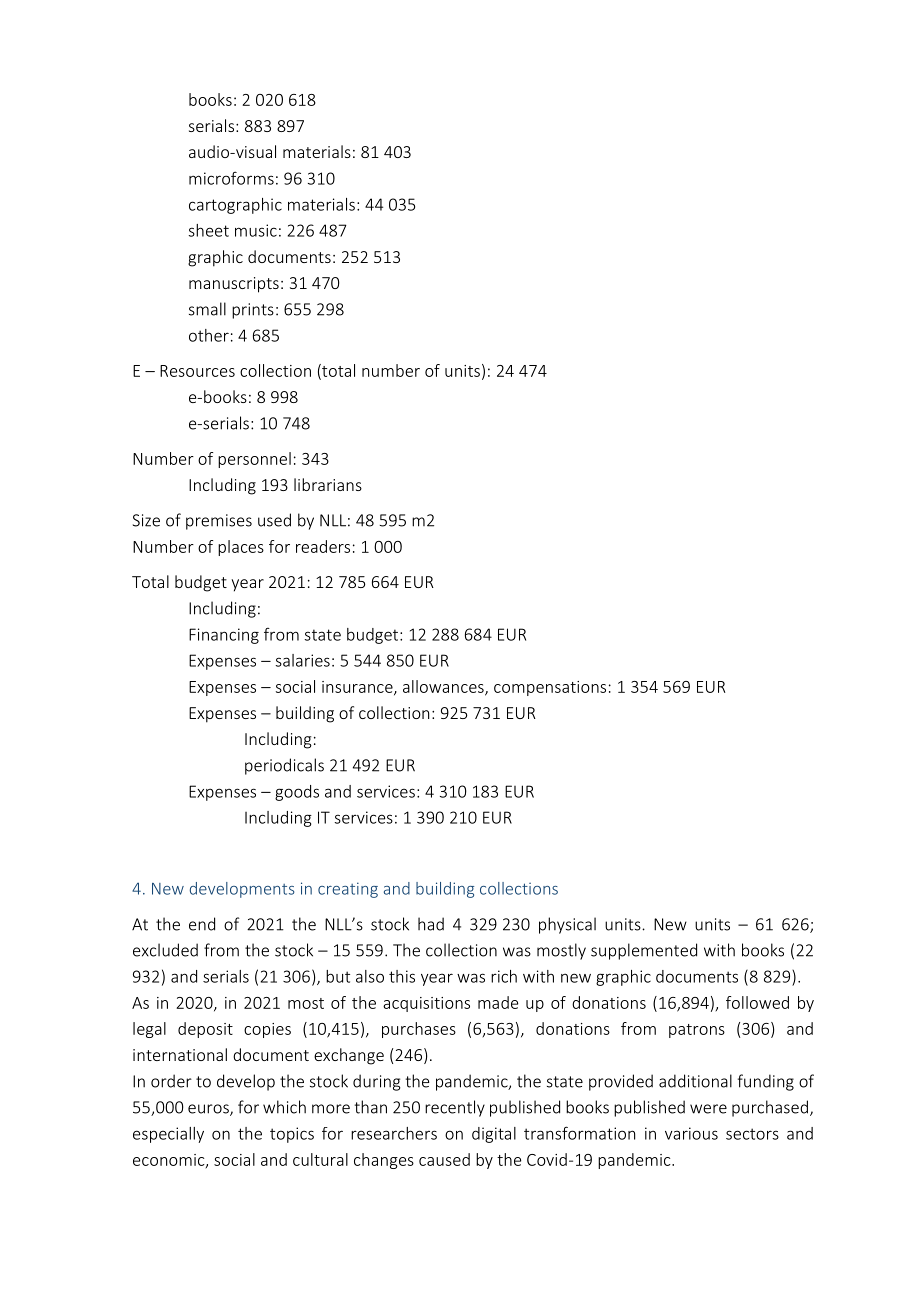 The width and height of the document is (924, 1308). I want to click on music, so click(256, 230).
